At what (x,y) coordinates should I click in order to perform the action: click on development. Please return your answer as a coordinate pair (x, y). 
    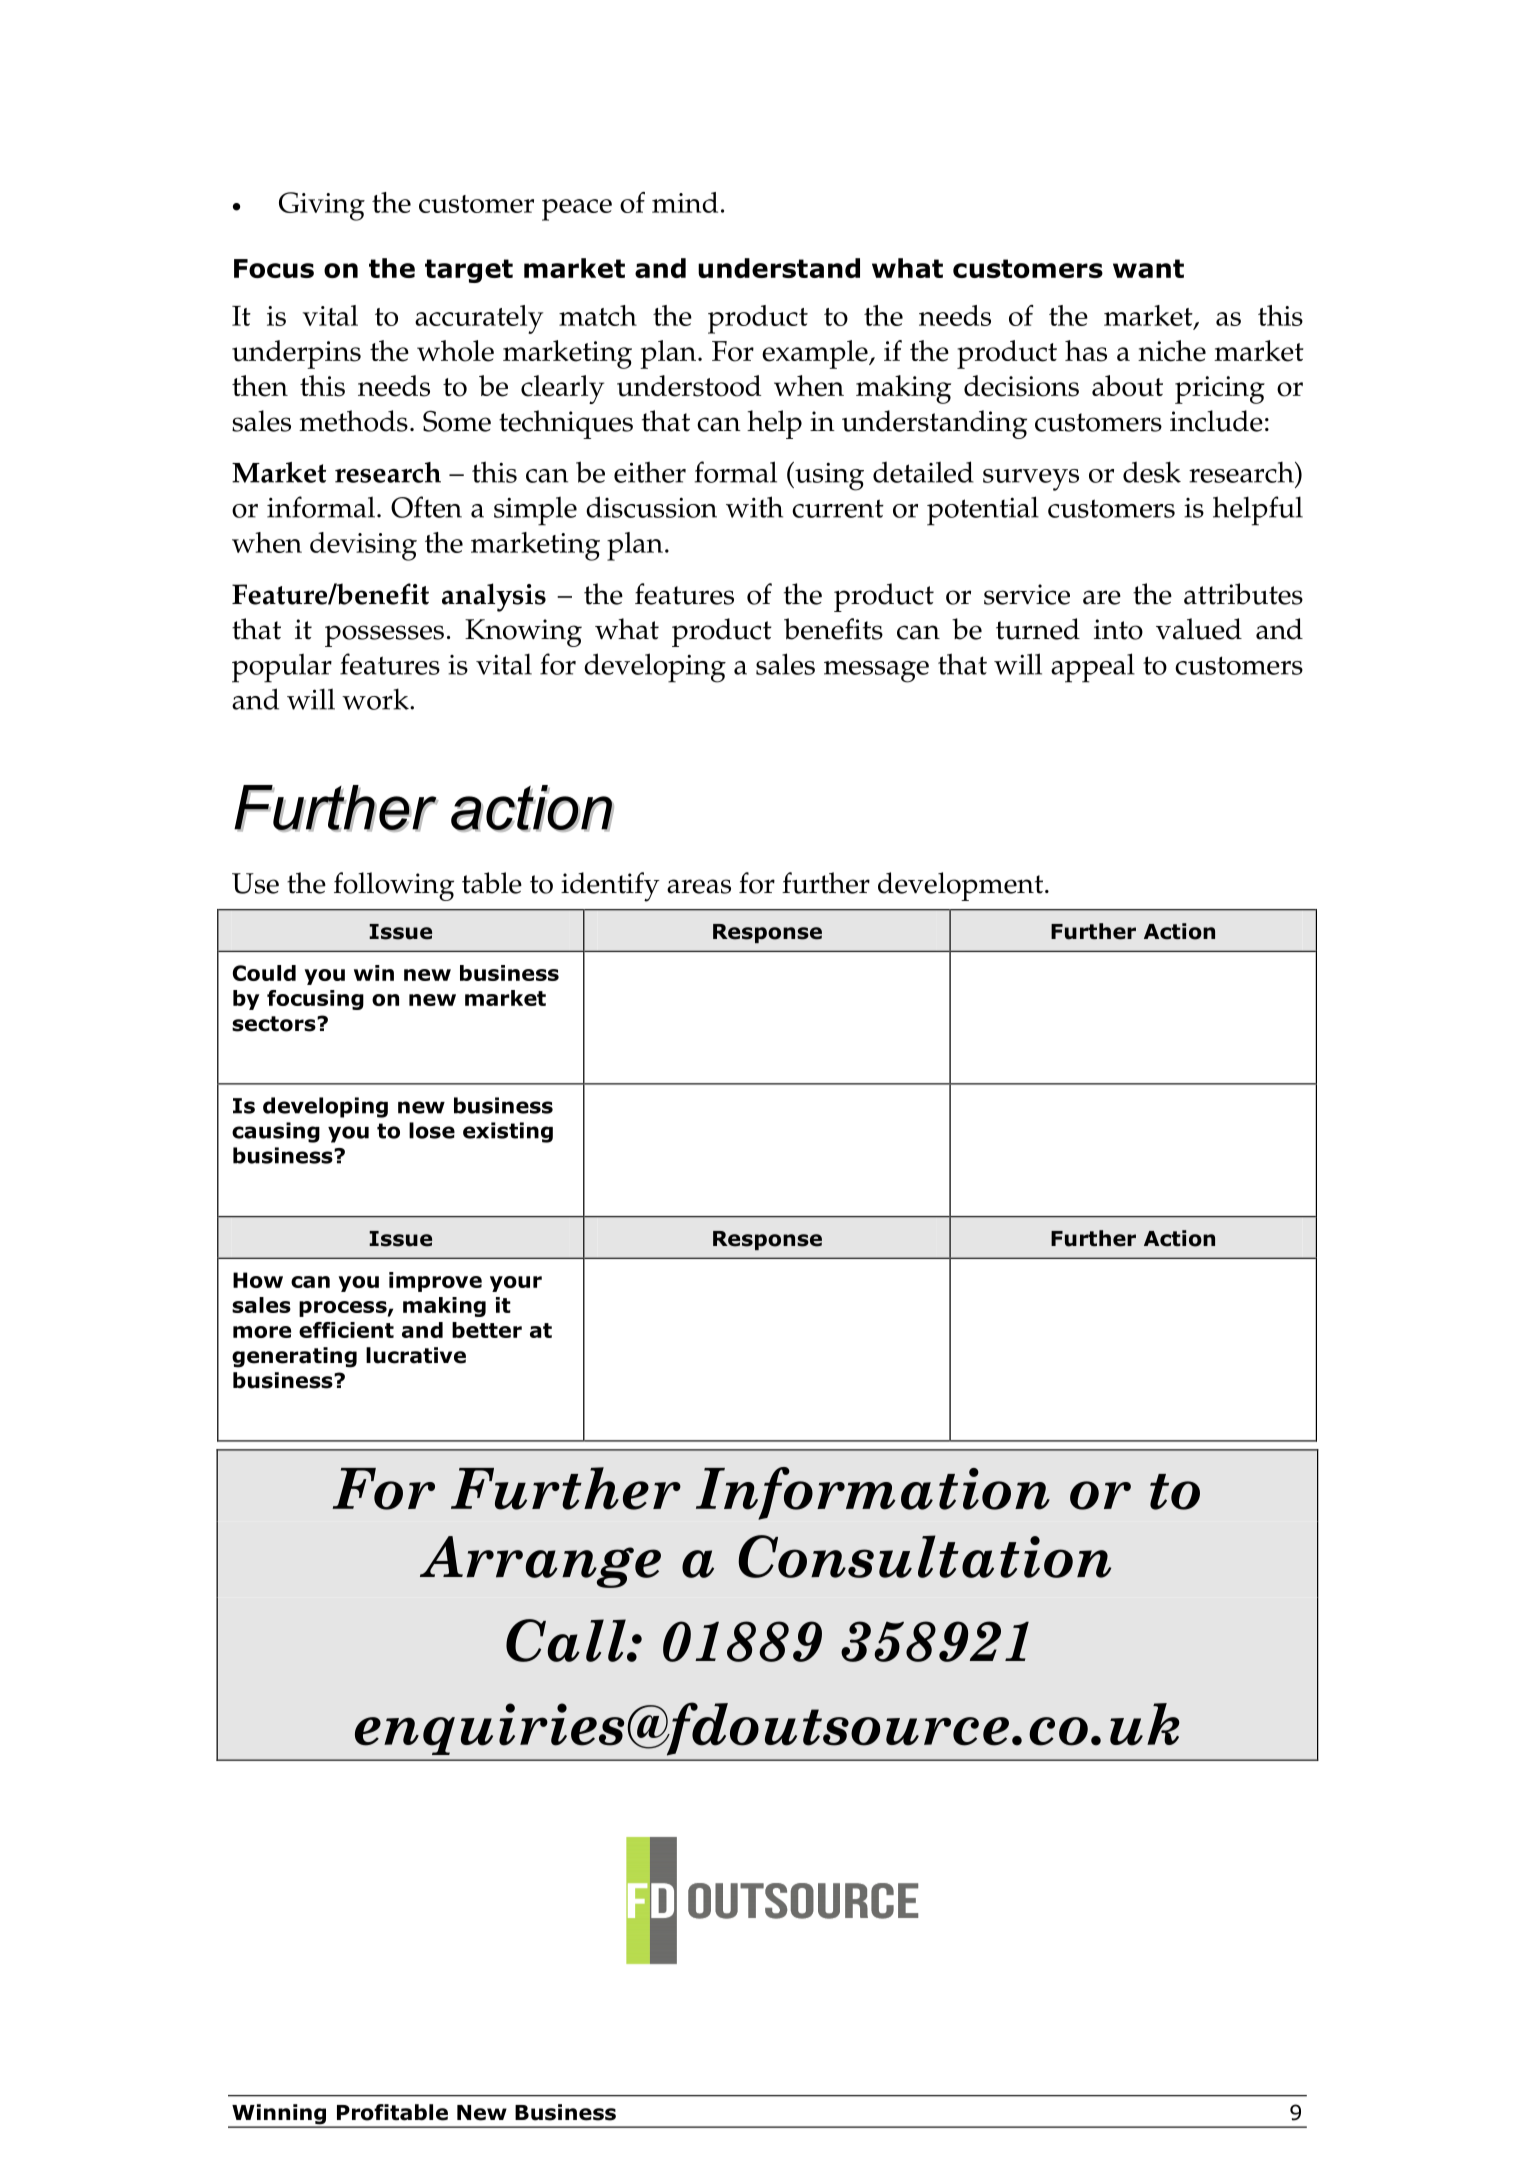
    Looking at the image, I should click on (962, 886).
